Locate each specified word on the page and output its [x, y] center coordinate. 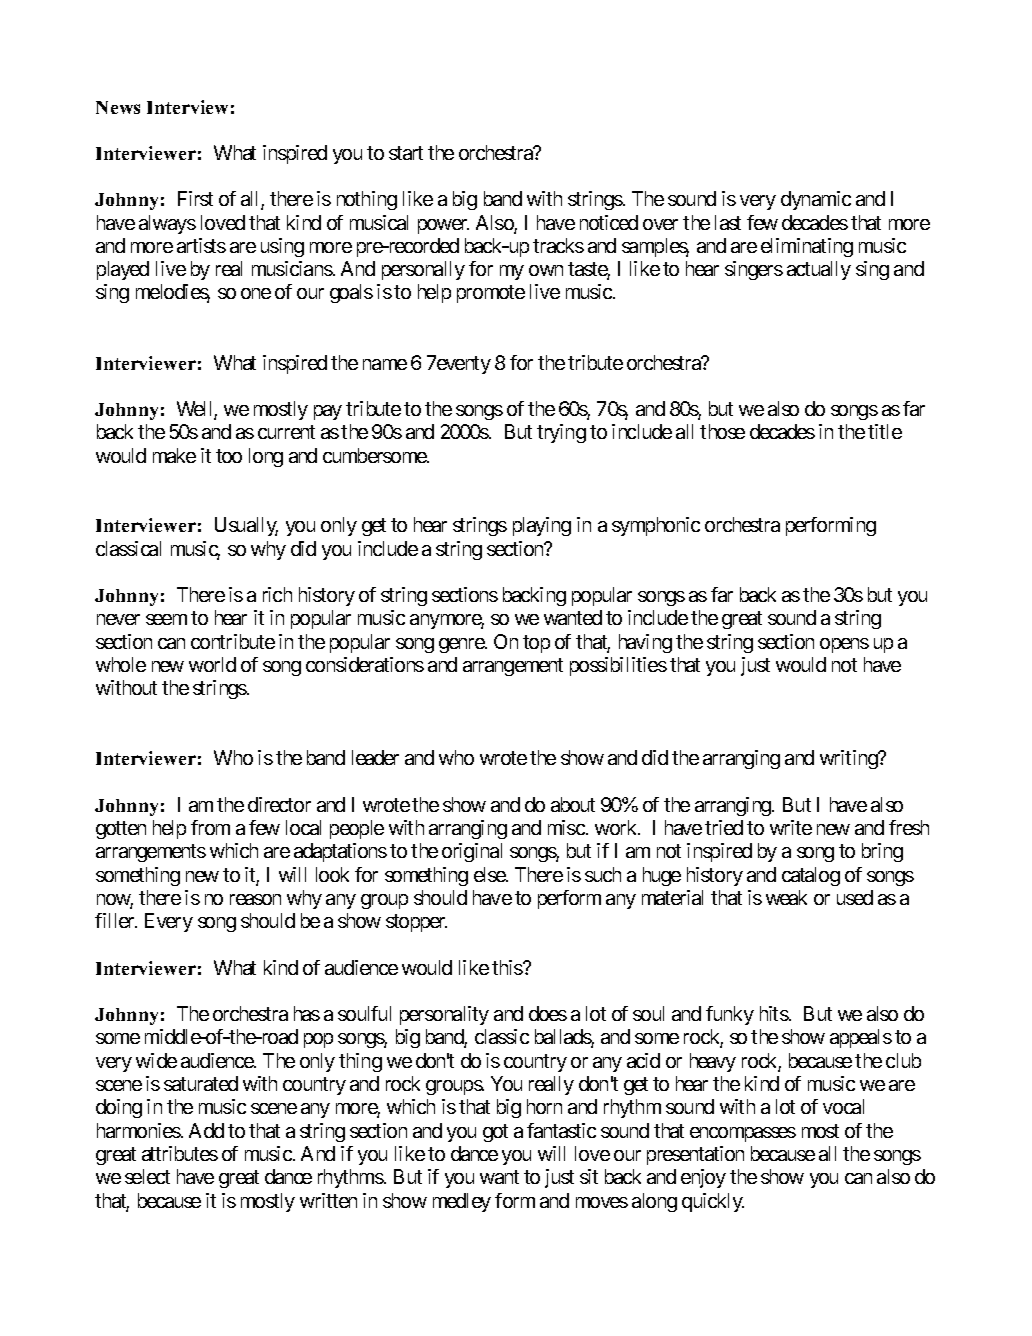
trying [561, 433]
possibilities [618, 666]
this [507, 967]
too [229, 456]
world [212, 664]
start [406, 153]
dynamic [816, 200]
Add [206, 1130]
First [195, 198]
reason [255, 899]
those [722, 431]
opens [844, 645]
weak [786, 897]
